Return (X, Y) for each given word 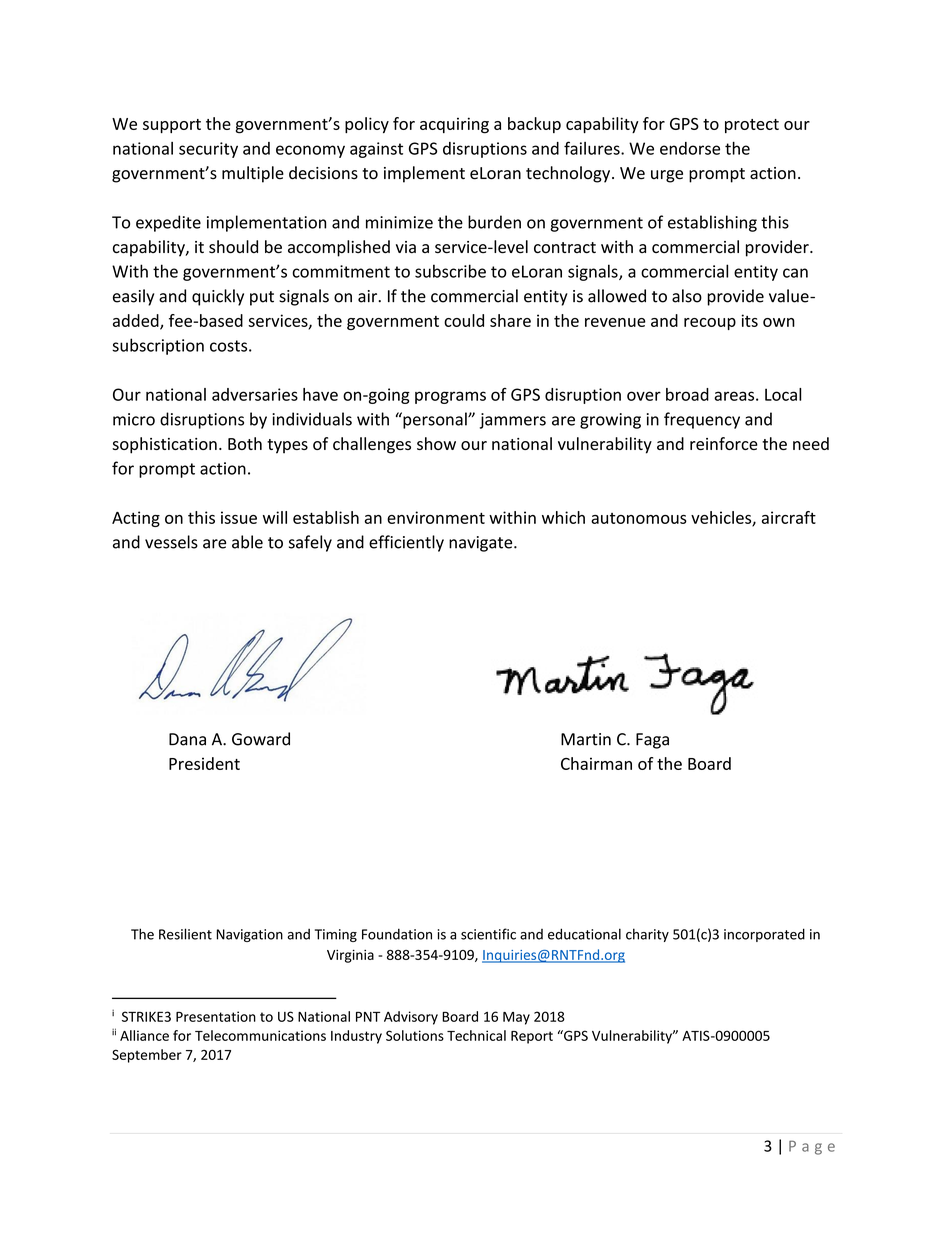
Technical (476, 1035)
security (208, 150)
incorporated (764, 935)
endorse (690, 148)
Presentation (216, 1016)
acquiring (454, 125)
